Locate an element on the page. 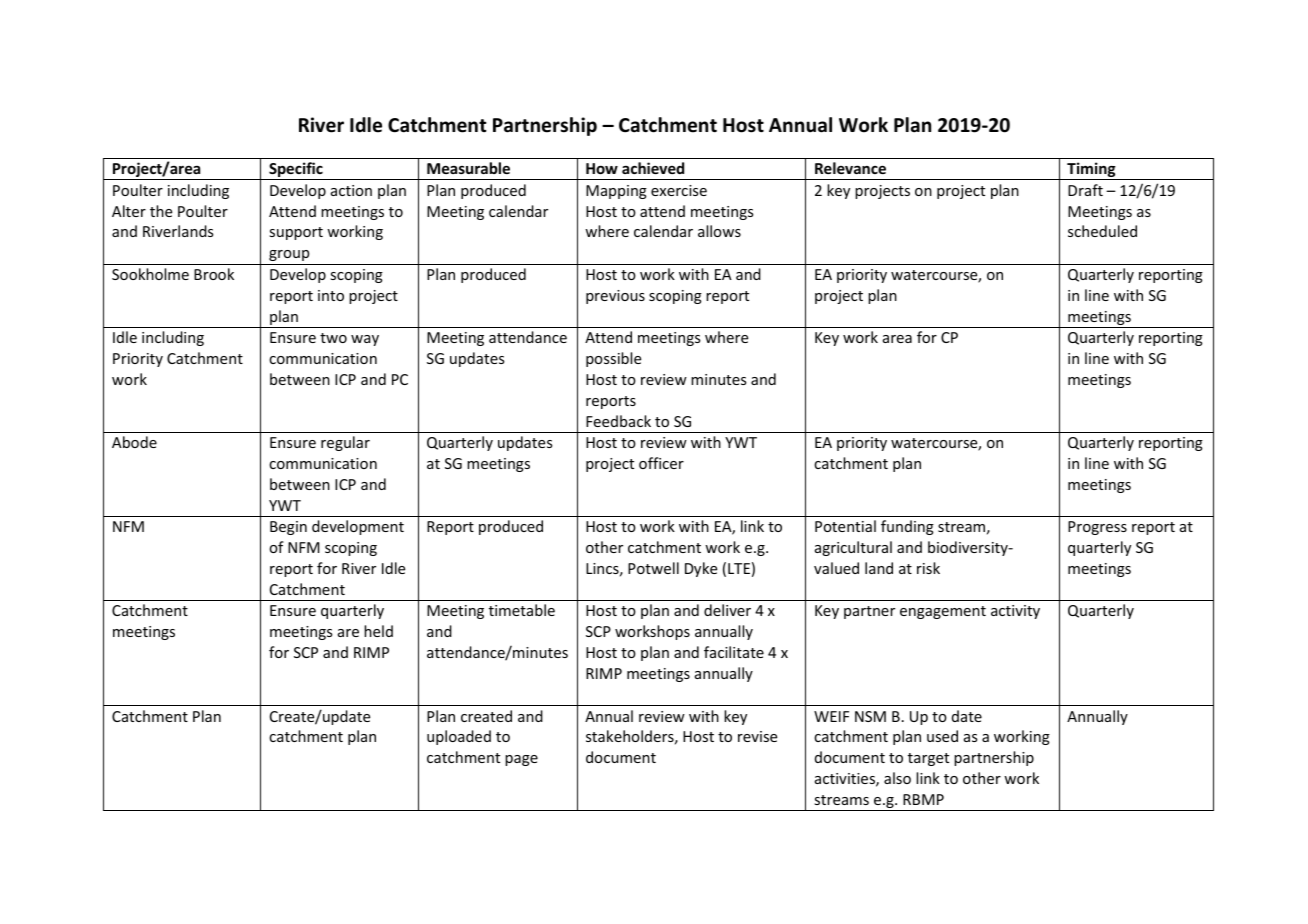 The height and width of the image is (924, 1308). possible is located at coordinates (613, 359).
